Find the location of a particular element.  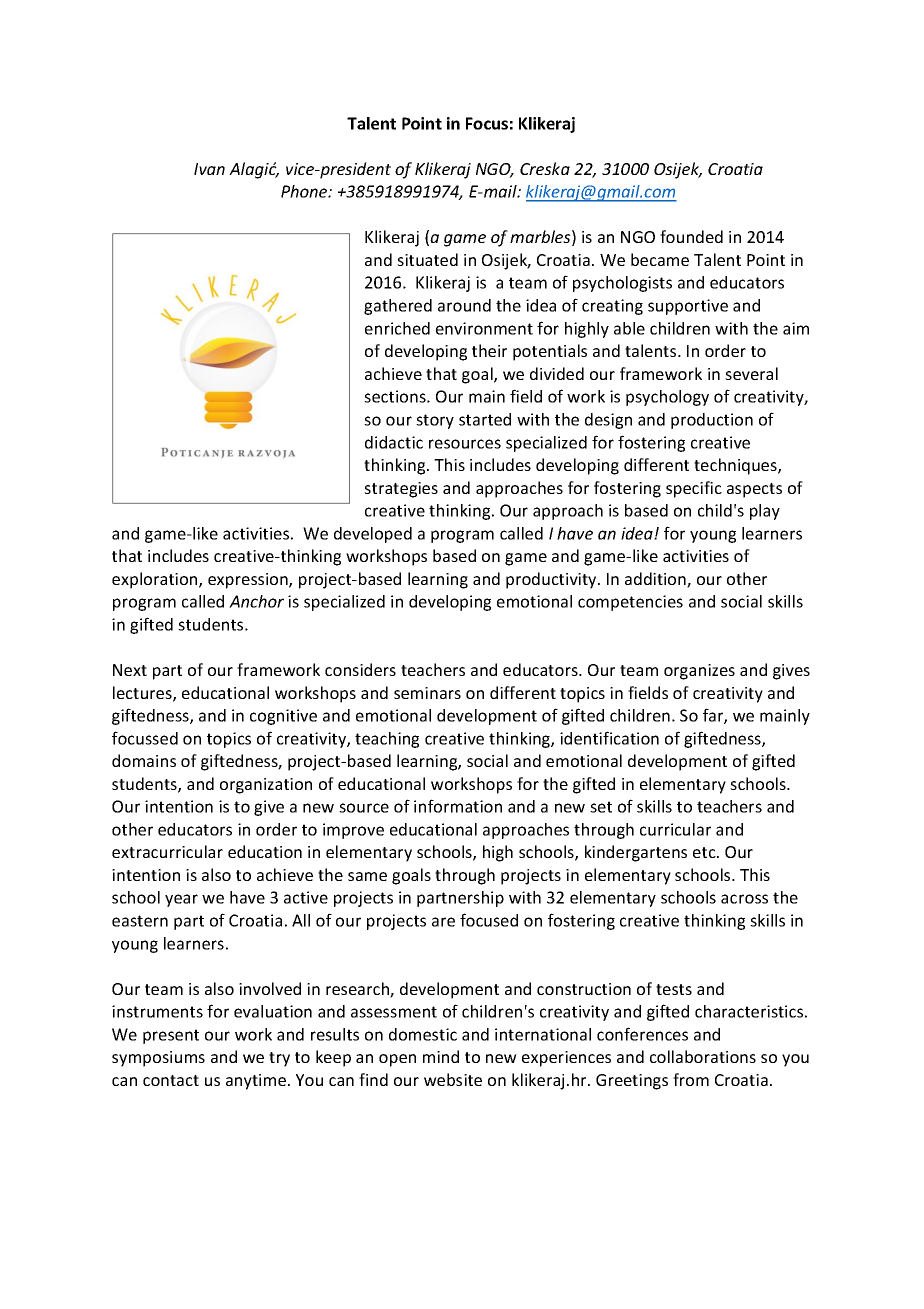

year is located at coordinates (181, 900).
